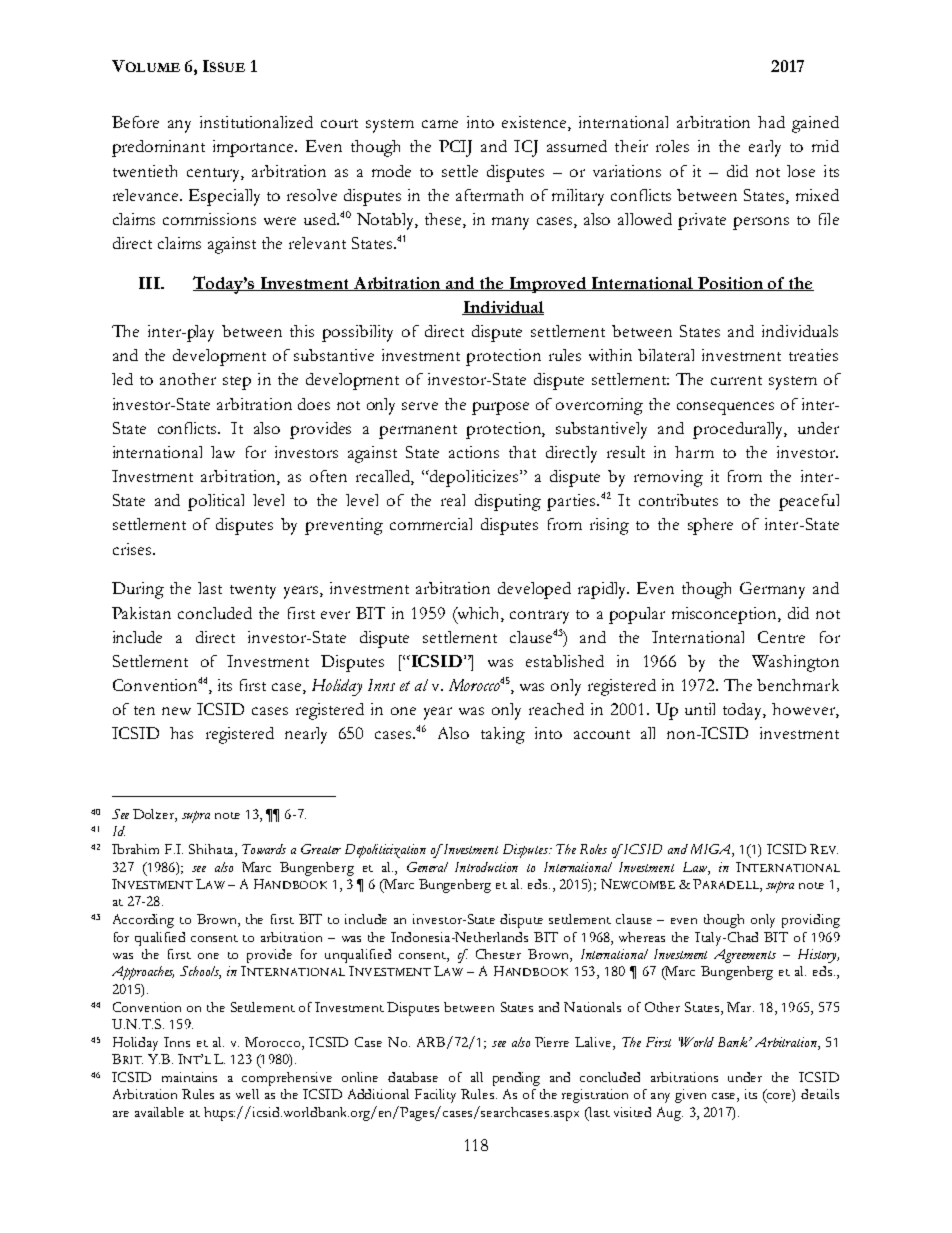  What do you see at coordinates (801, 171) in the screenshot?
I see `lose` at bounding box center [801, 171].
